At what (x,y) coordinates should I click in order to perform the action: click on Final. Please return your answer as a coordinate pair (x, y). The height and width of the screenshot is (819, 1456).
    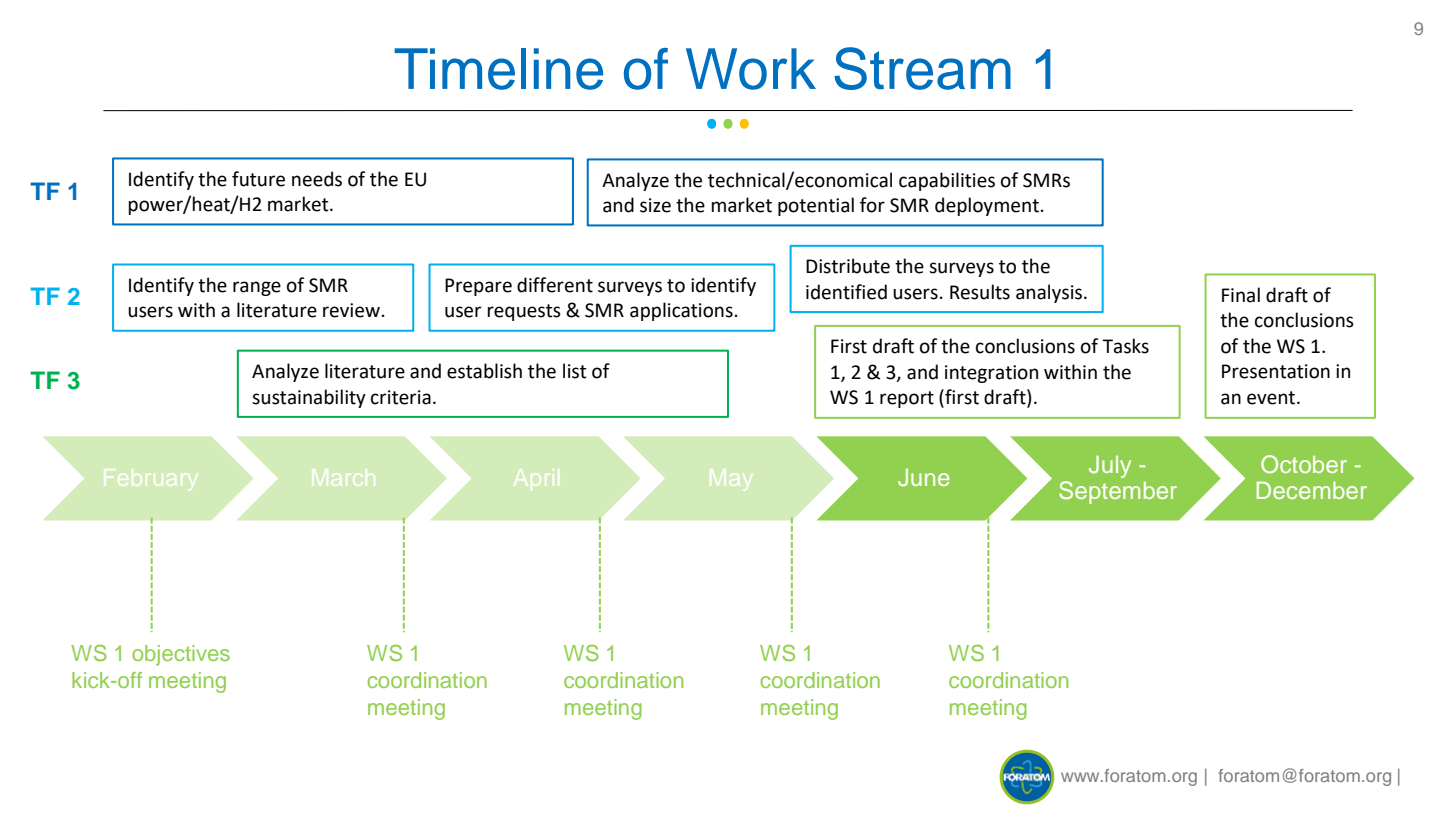
    Looking at the image, I should click on (1241, 295).
